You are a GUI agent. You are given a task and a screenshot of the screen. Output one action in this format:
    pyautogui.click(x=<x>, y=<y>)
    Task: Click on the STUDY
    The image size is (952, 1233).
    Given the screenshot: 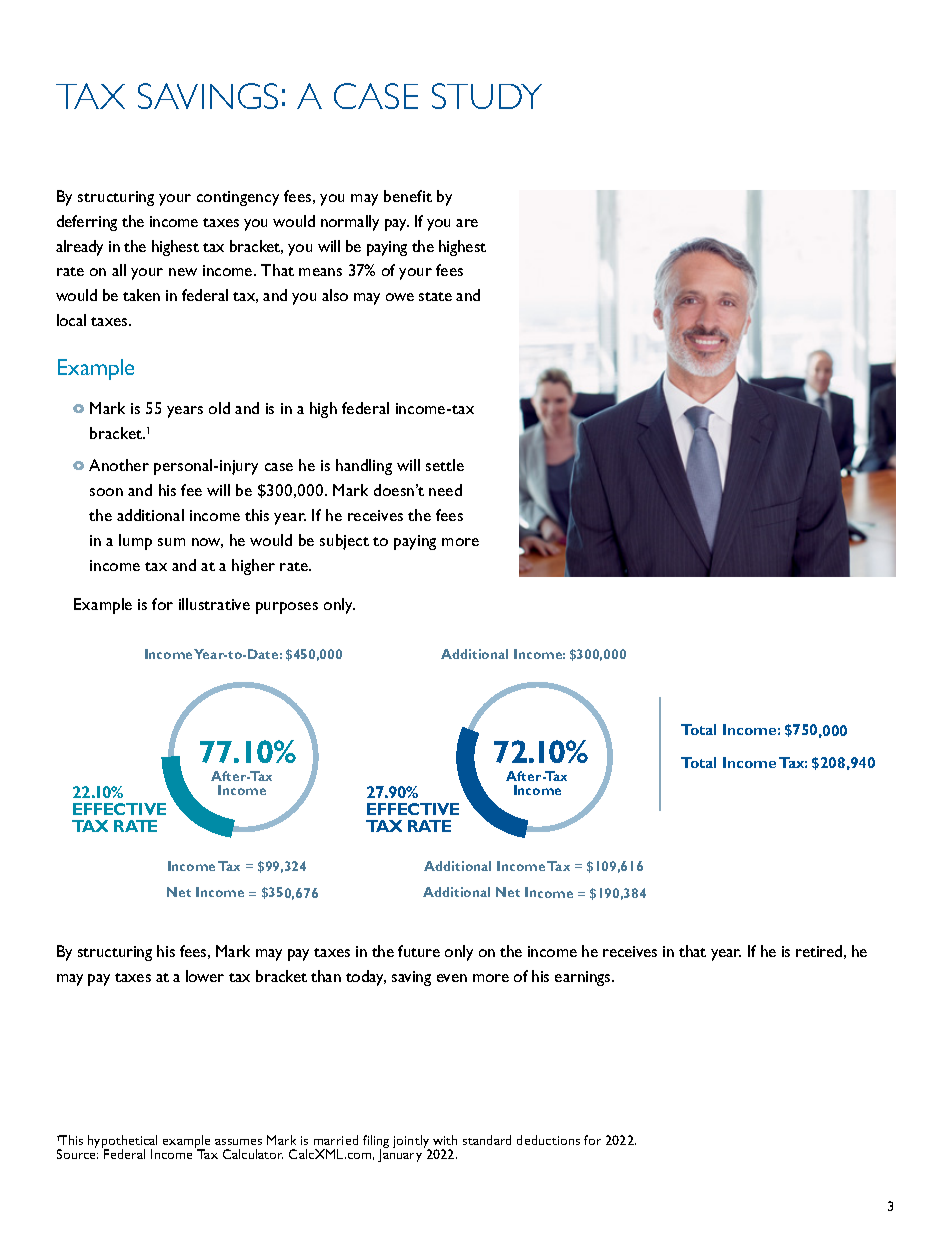 What is the action you would take?
    pyautogui.click(x=487, y=96)
